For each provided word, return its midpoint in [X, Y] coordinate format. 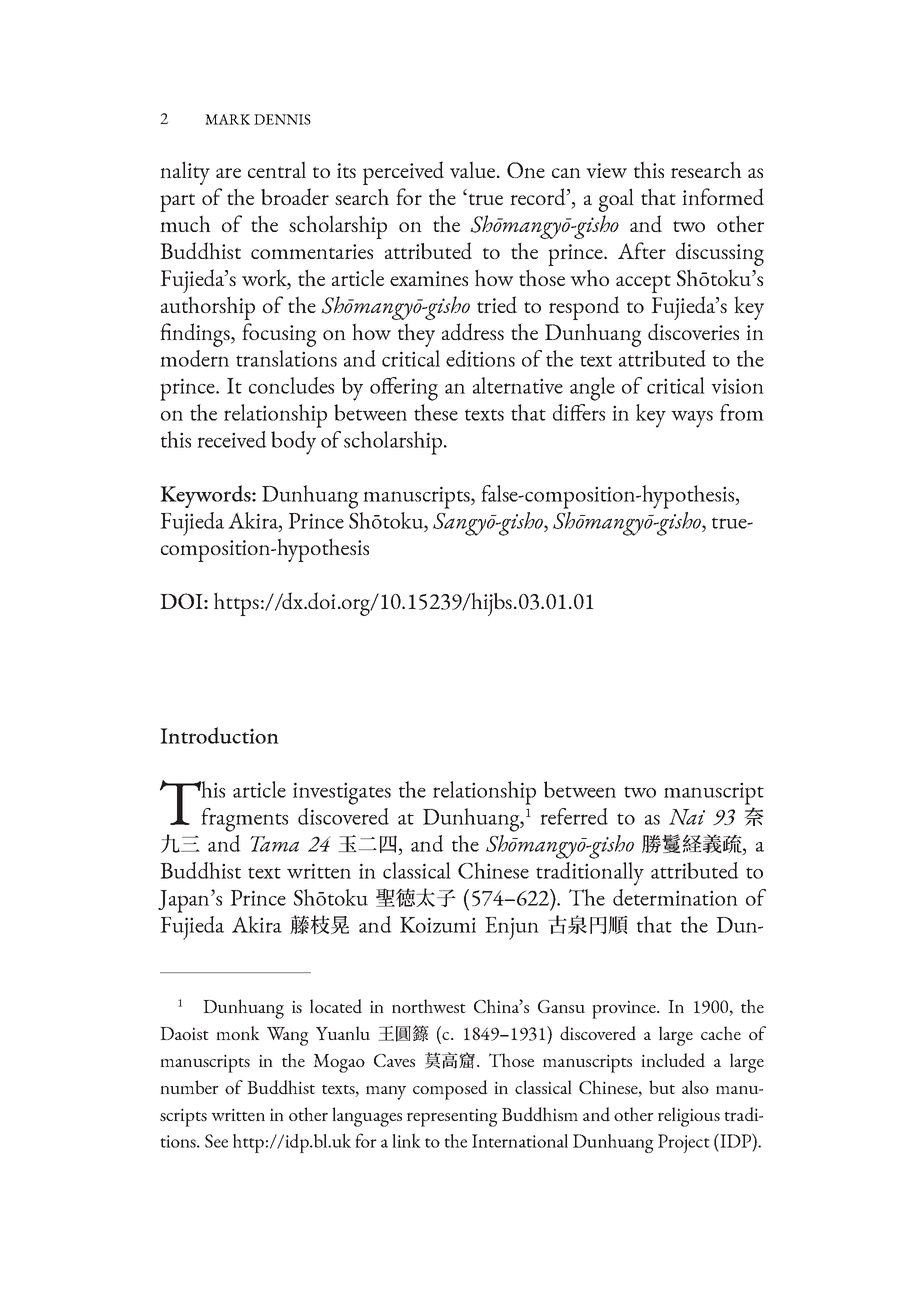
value [472, 169]
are [228, 173]
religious [689, 1117]
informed [723, 196]
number [189, 1087]
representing [452, 1117]
